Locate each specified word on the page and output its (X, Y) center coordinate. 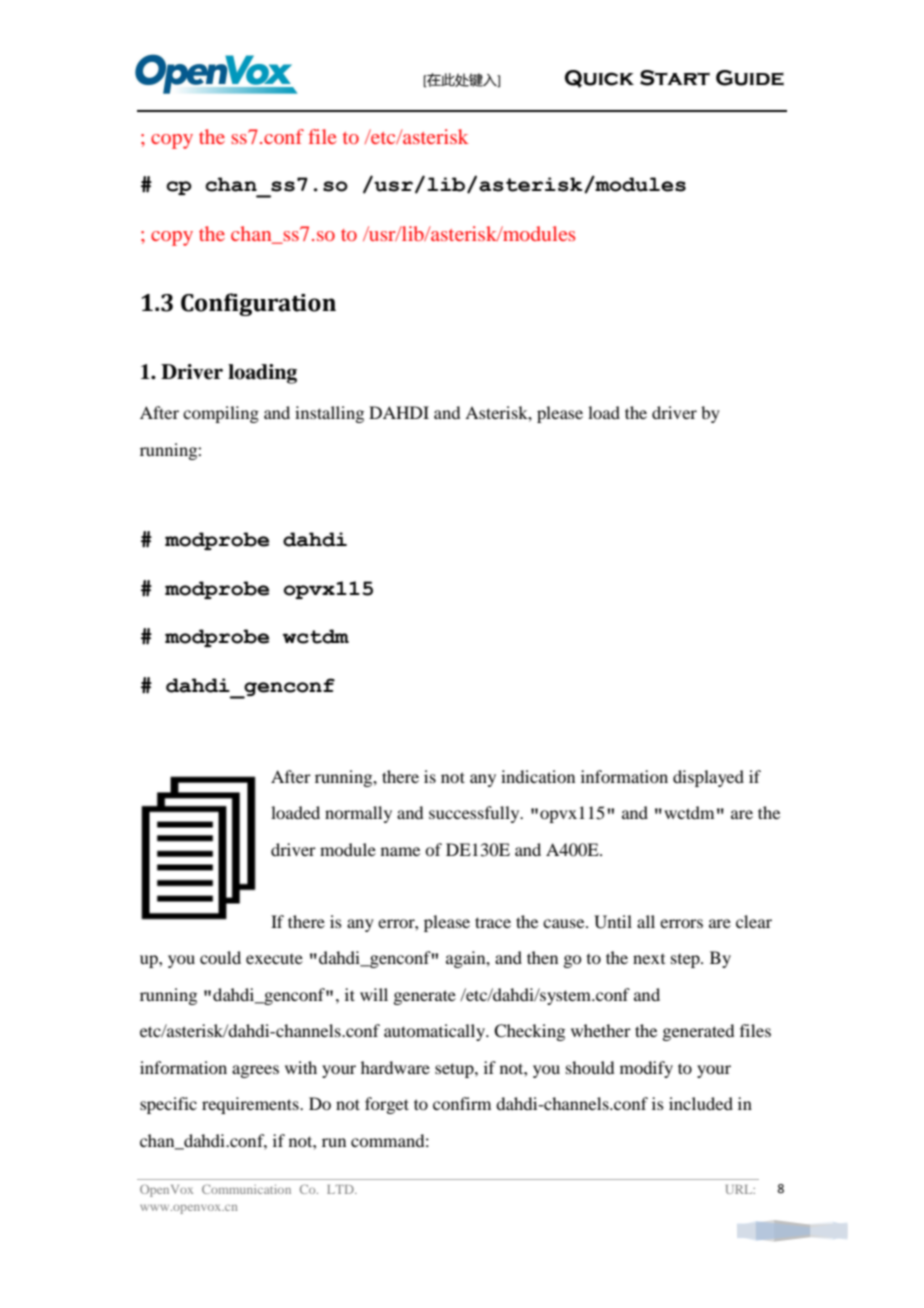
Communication (246, 1189)
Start (675, 78)
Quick (599, 79)
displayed (708, 778)
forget (387, 1105)
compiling (221, 414)
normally (358, 814)
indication (538, 776)
